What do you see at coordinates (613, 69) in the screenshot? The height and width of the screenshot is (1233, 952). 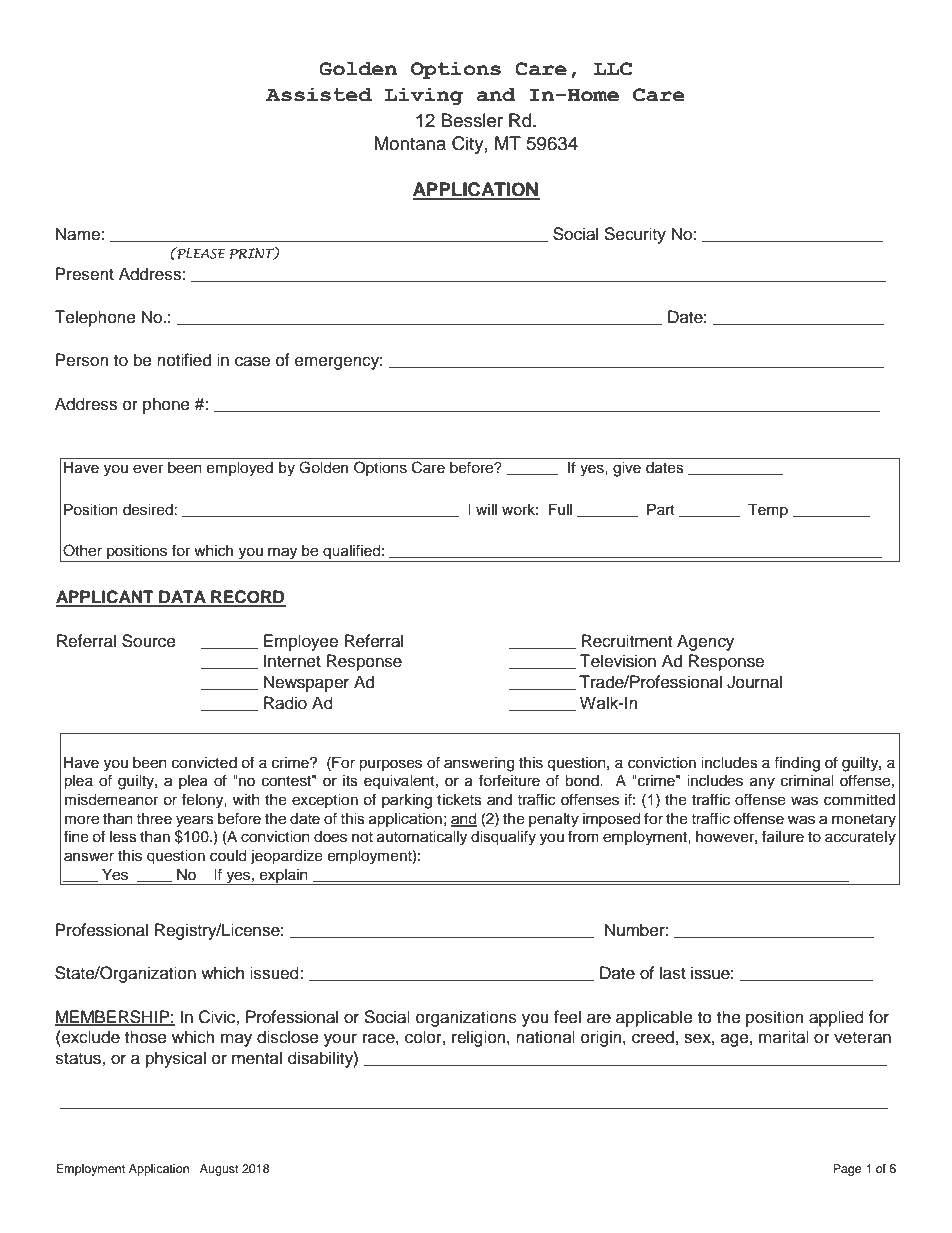 I see `LLC` at bounding box center [613, 69].
